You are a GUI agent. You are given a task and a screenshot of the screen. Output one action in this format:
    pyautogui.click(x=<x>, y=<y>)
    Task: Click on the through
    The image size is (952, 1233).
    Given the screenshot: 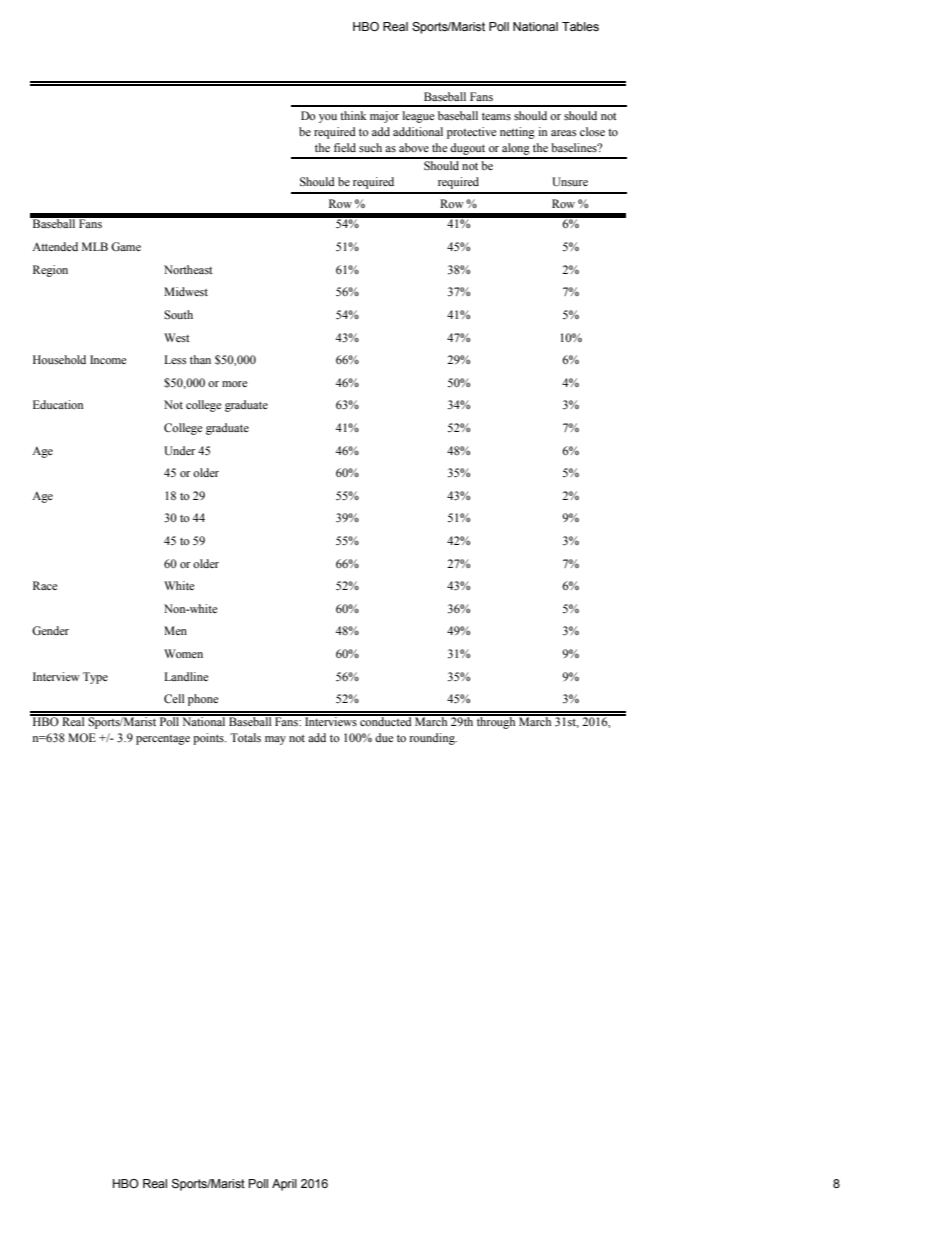 What is the action you would take?
    pyautogui.click(x=496, y=722)
